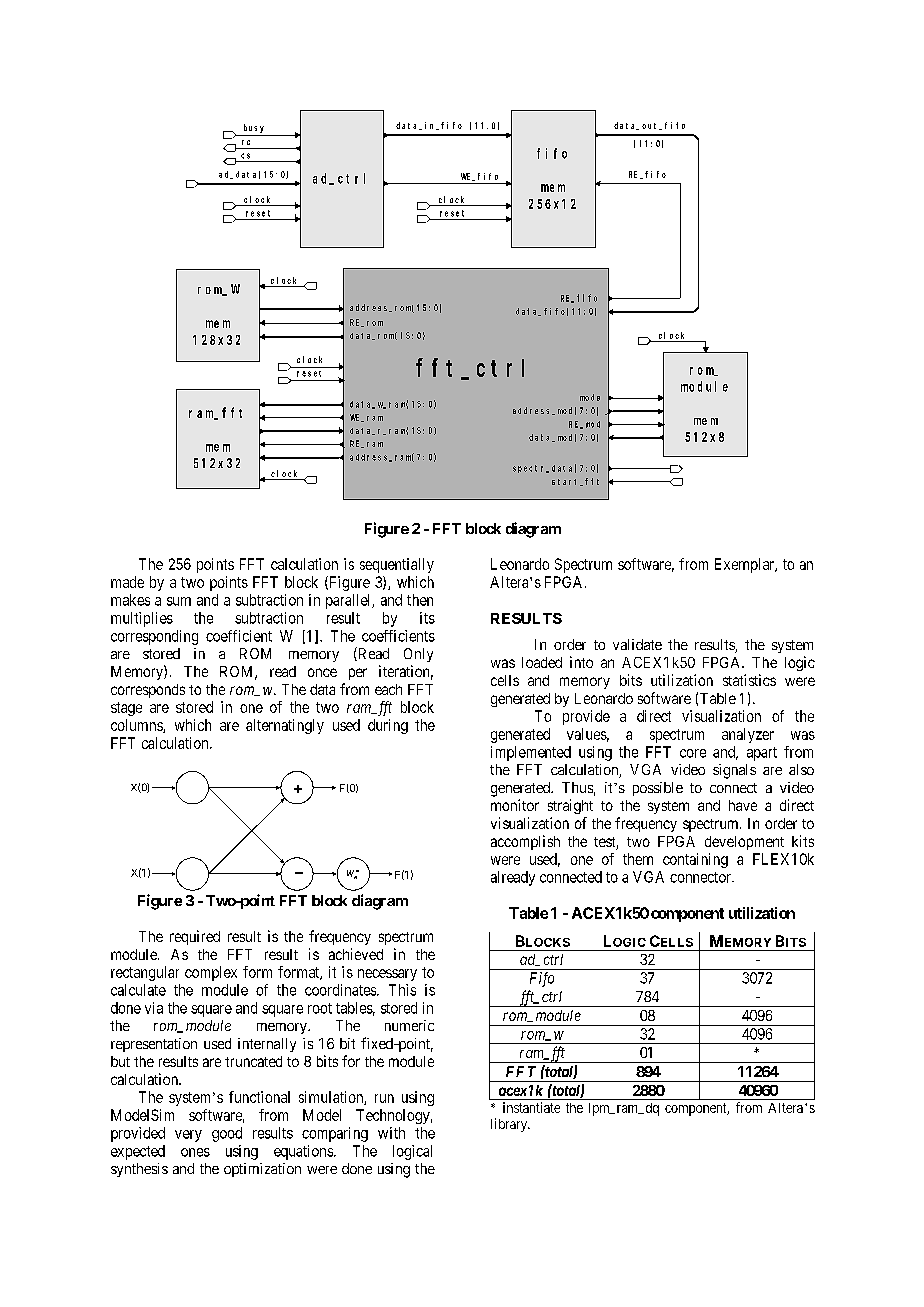  Describe the element at coordinates (749, 680) in the image. I see `statistics` at that location.
